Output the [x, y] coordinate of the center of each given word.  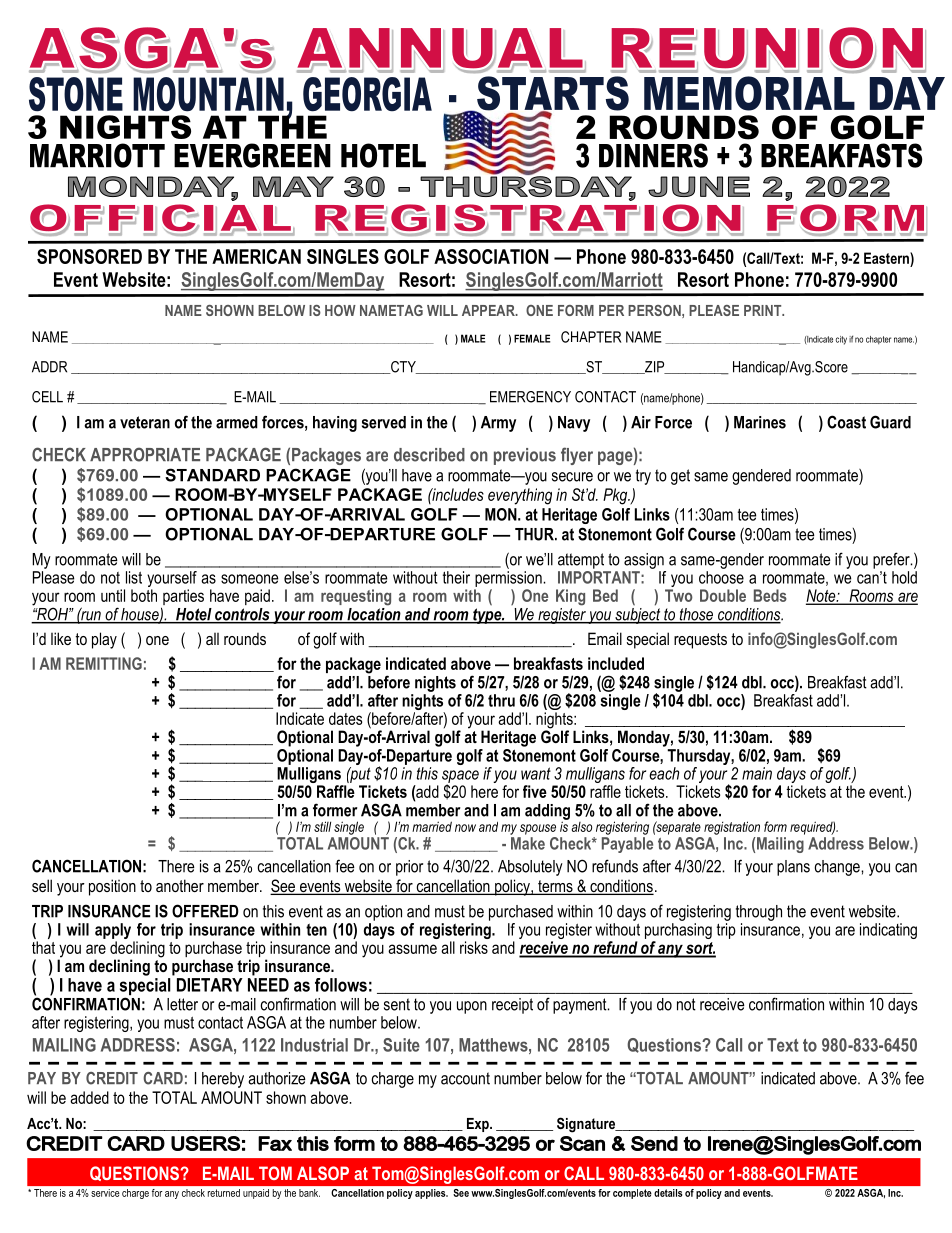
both [144, 595]
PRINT [764, 310]
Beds [770, 595]
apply [114, 932]
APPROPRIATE [145, 454]
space [460, 777]
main [757, 773]
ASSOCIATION [491, 256]
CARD [163, 1078]
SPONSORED [89, 256]
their [456, 577]
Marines [760, 422]
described [429, 455]
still [322, 826]
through [759, 913]
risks [474, 947]
